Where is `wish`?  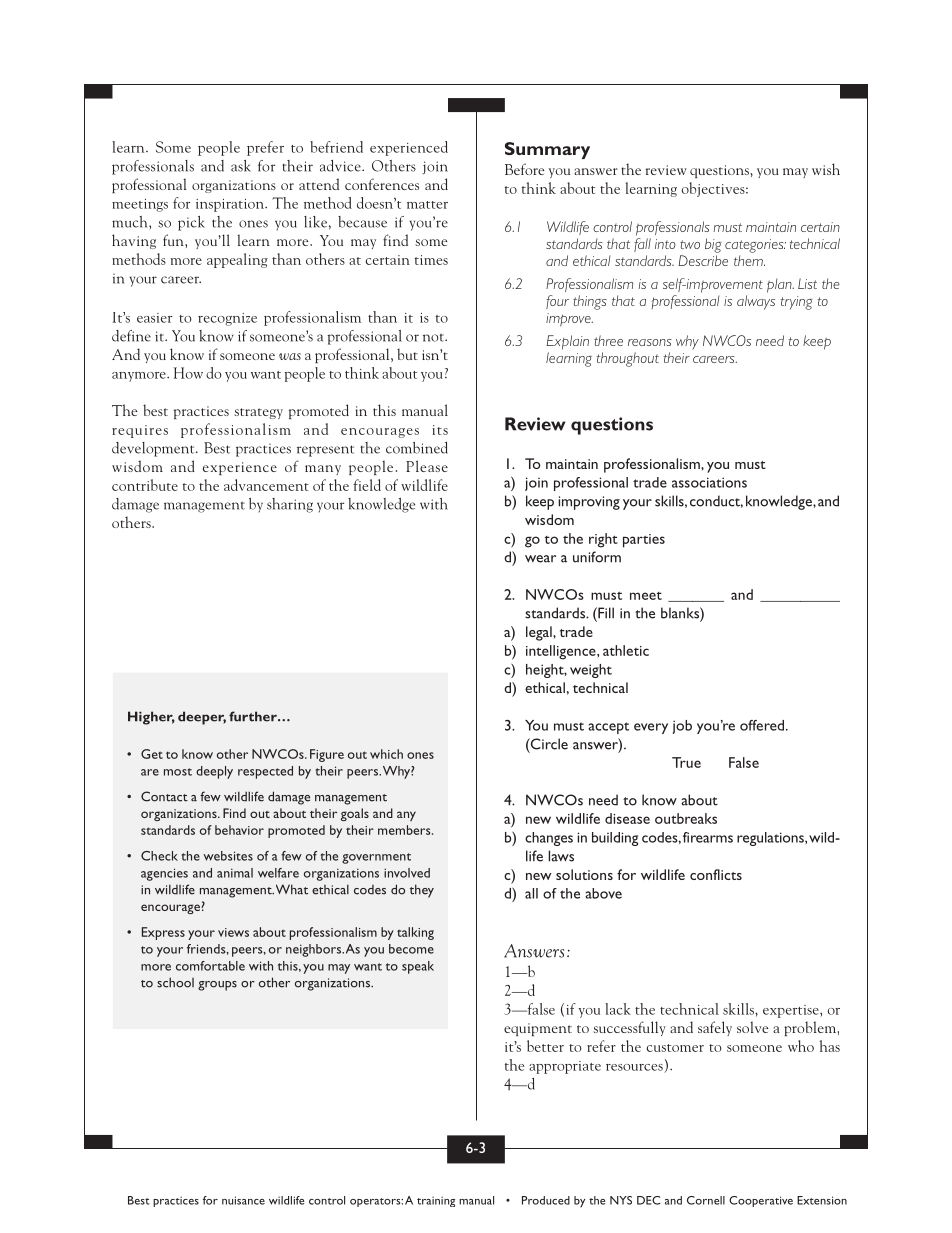
wish is located at coordinates (826, 169).
